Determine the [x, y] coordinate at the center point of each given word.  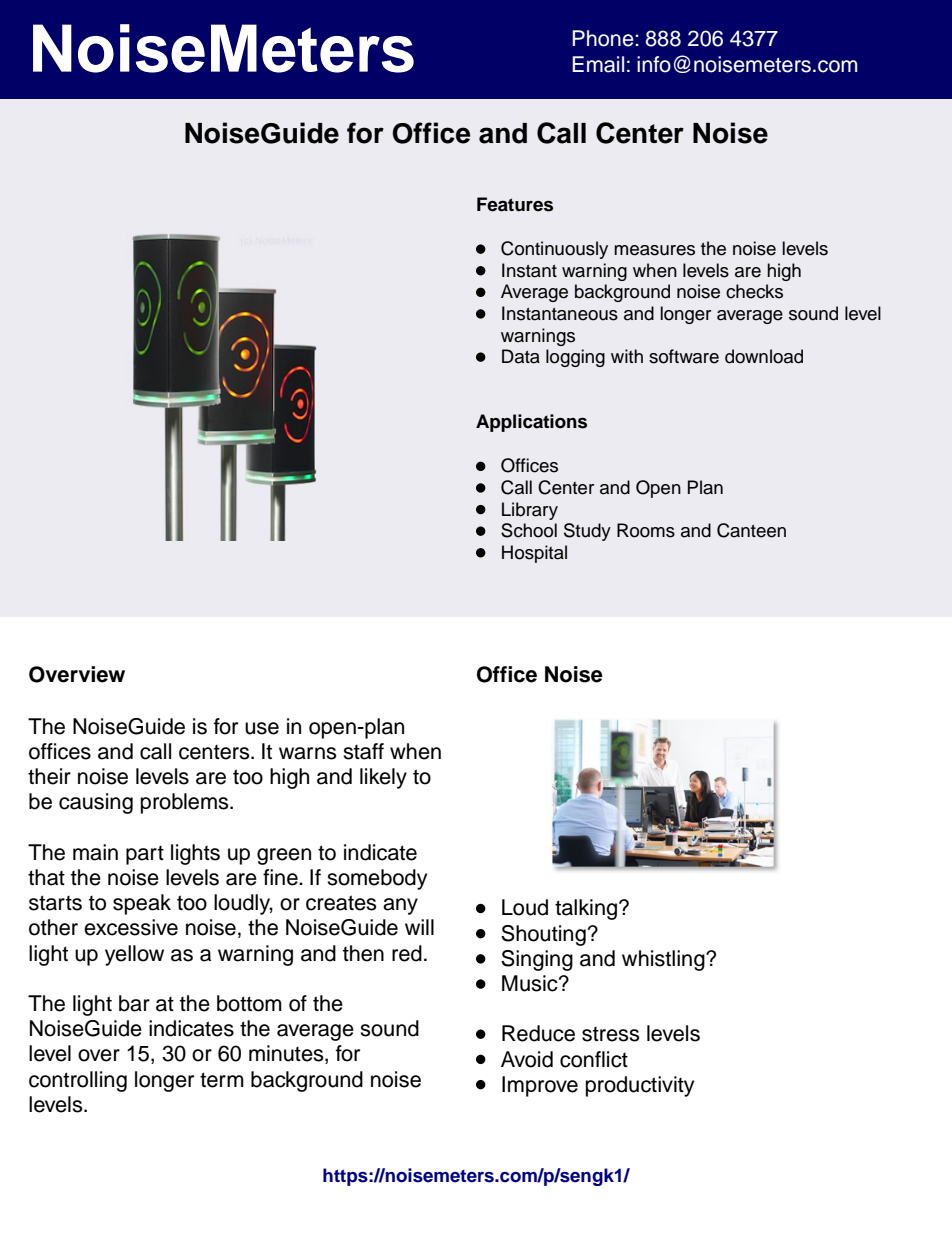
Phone [603, 38]
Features [515, 204]
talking [587, 909]
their [49, 776]
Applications [531, 423]
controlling [78, 1081]
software [684, 356]
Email [598, 64]
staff [363, 751]
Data [521, 356]
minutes [287, 1054]
